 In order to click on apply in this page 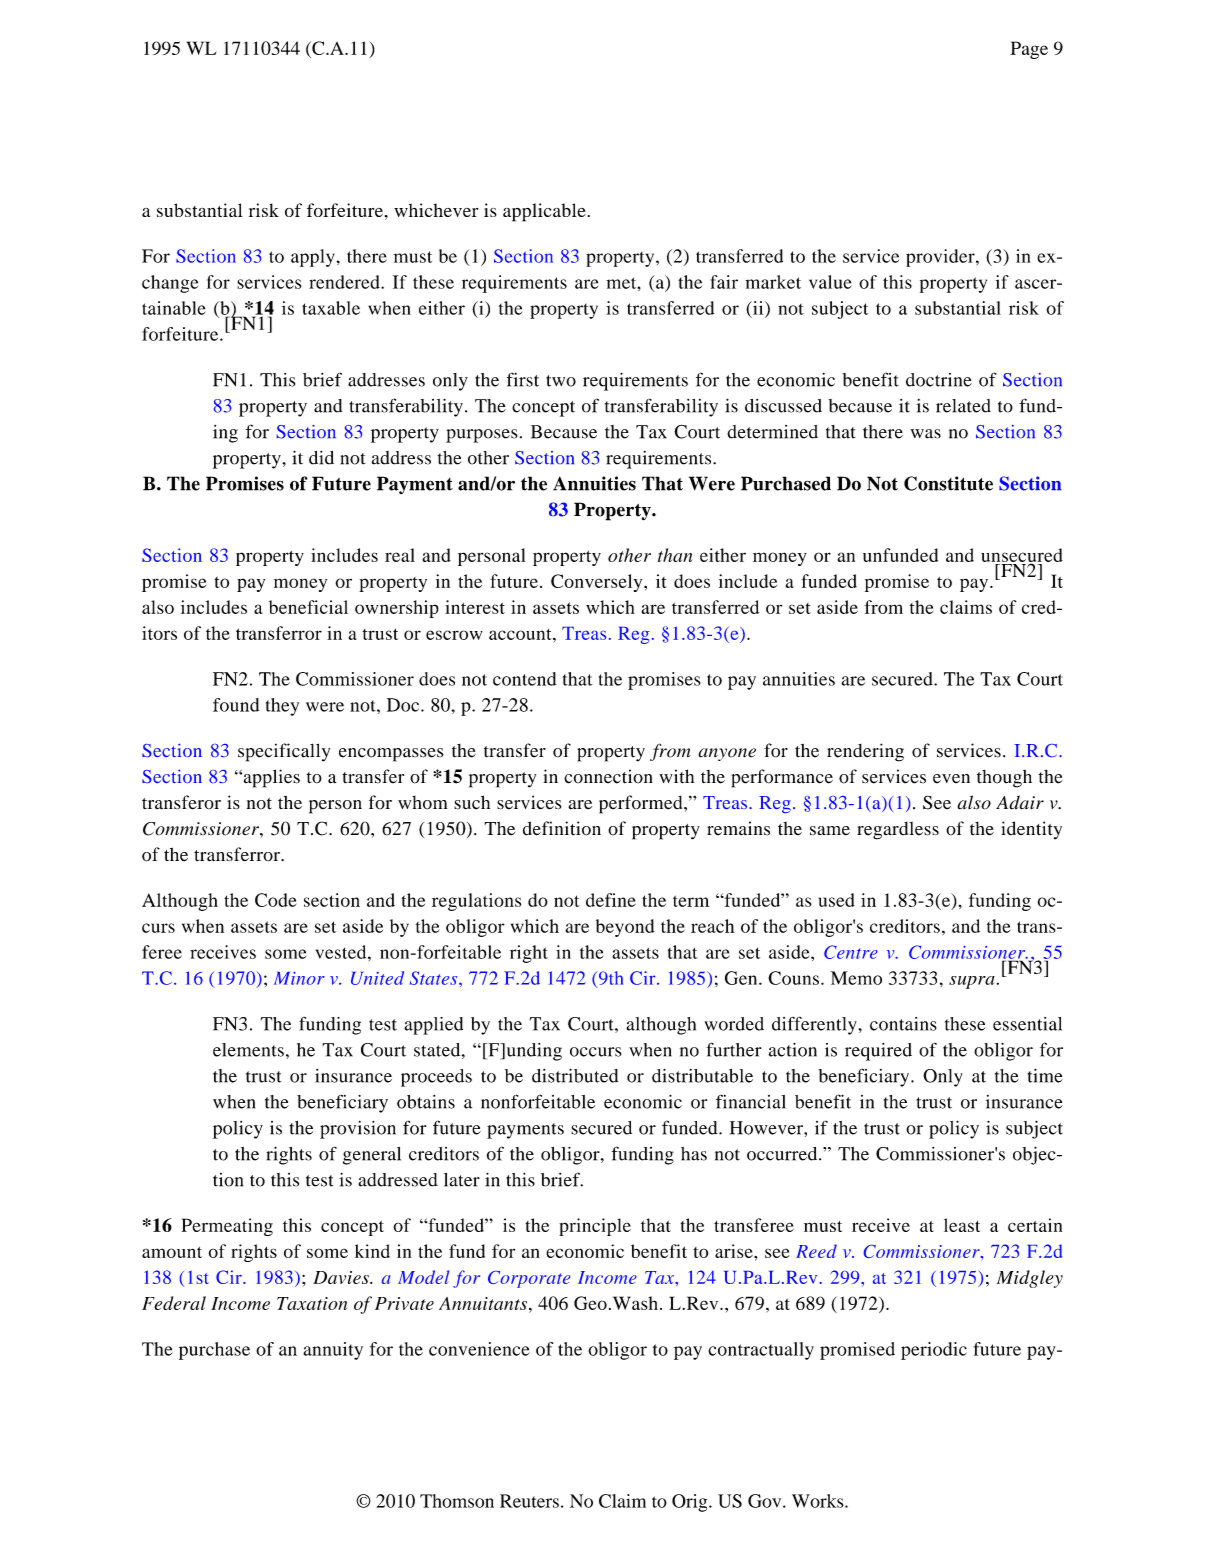, I will do `click(313, 258)`.
